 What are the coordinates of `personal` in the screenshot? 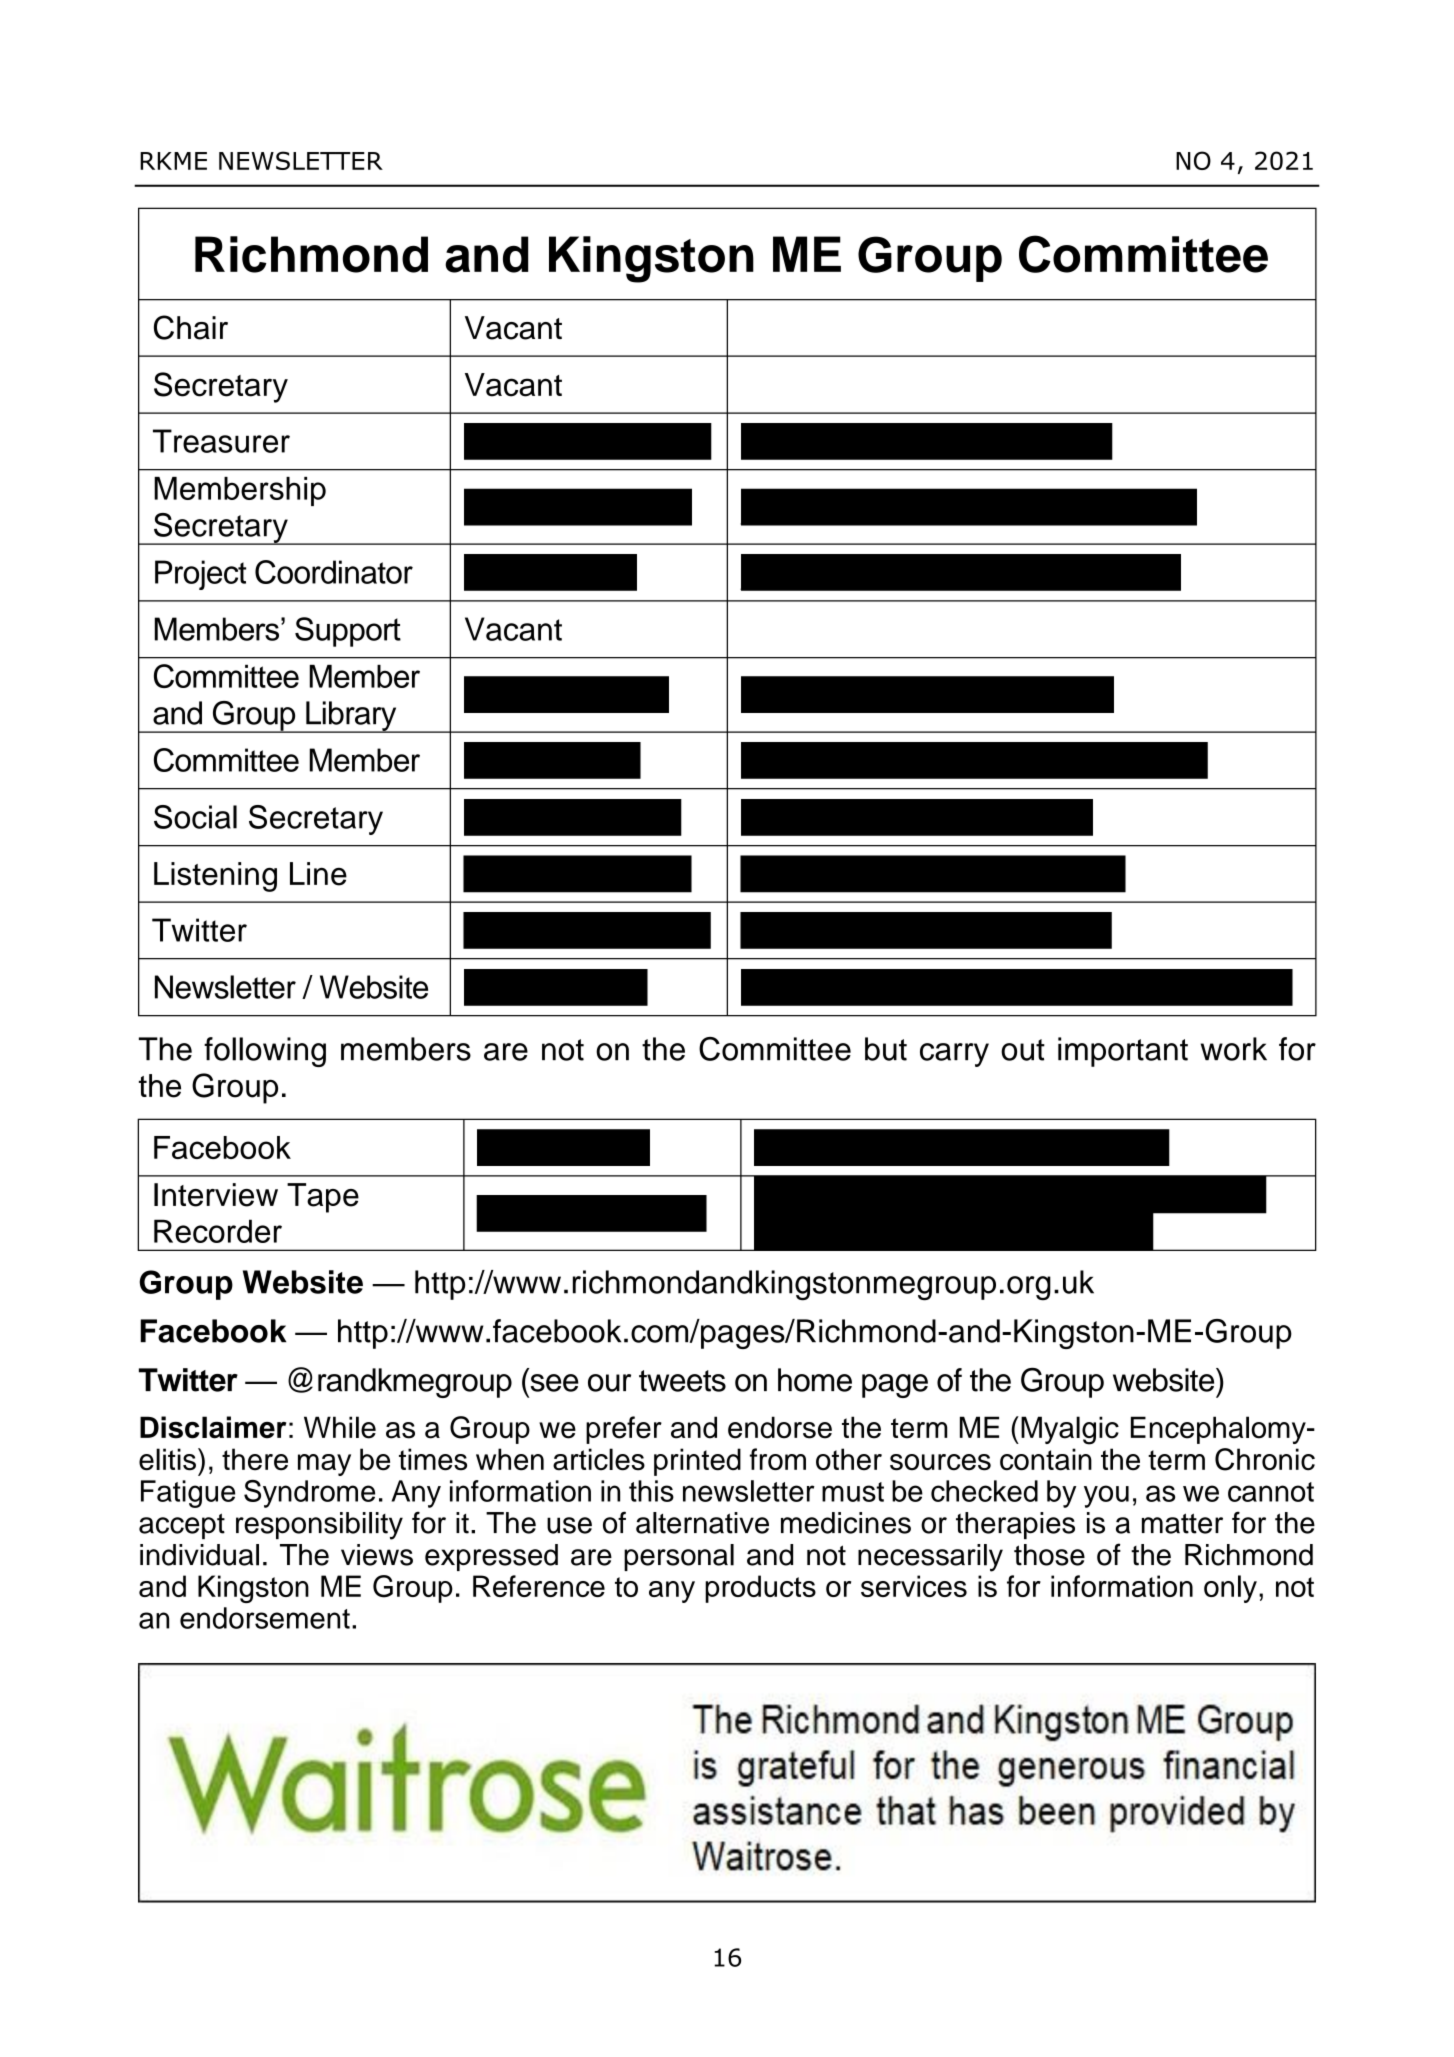 It's located at (679, 1557).
